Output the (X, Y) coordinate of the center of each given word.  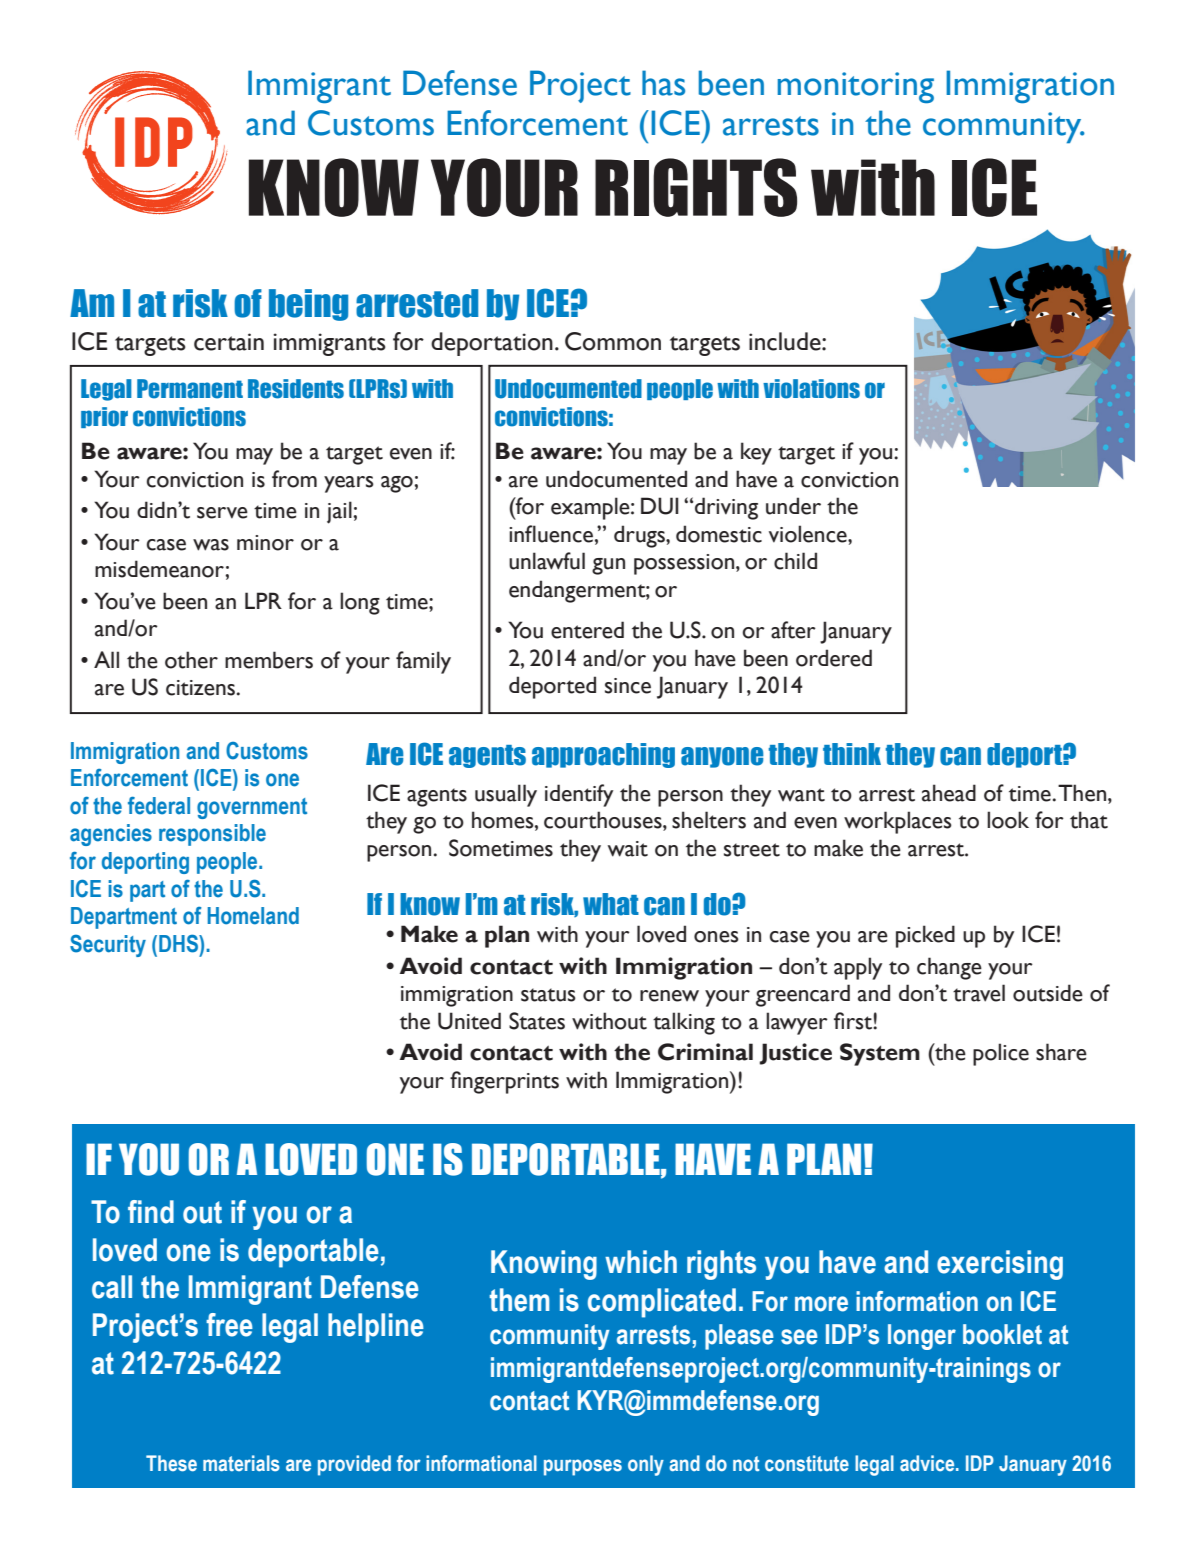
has (663, 83)
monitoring (856, 87)
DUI (660, 506)
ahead (949, 793)
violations (811, 389)
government (252, 808)
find (151, 1212)
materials (241, 1463)
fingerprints (504, 1082)
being (308, 305)
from (294, 479)
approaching (603, 755)
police (1001, 1054)
